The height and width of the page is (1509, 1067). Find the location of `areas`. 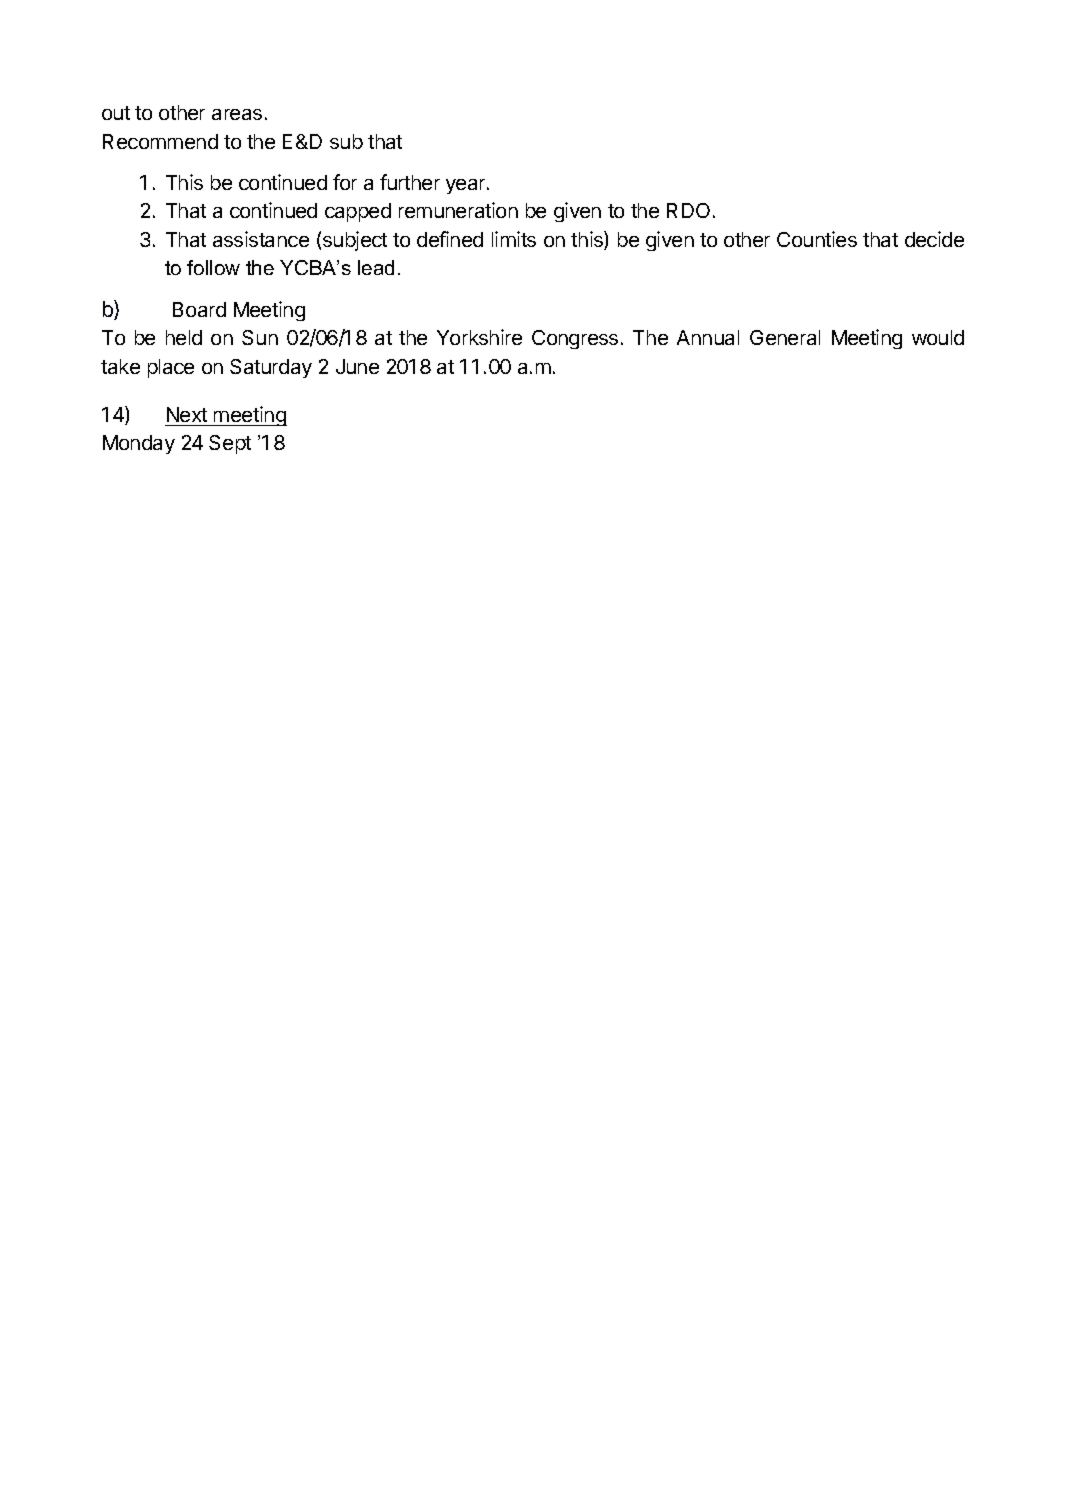

areas is located at coordinates (237, 114).
